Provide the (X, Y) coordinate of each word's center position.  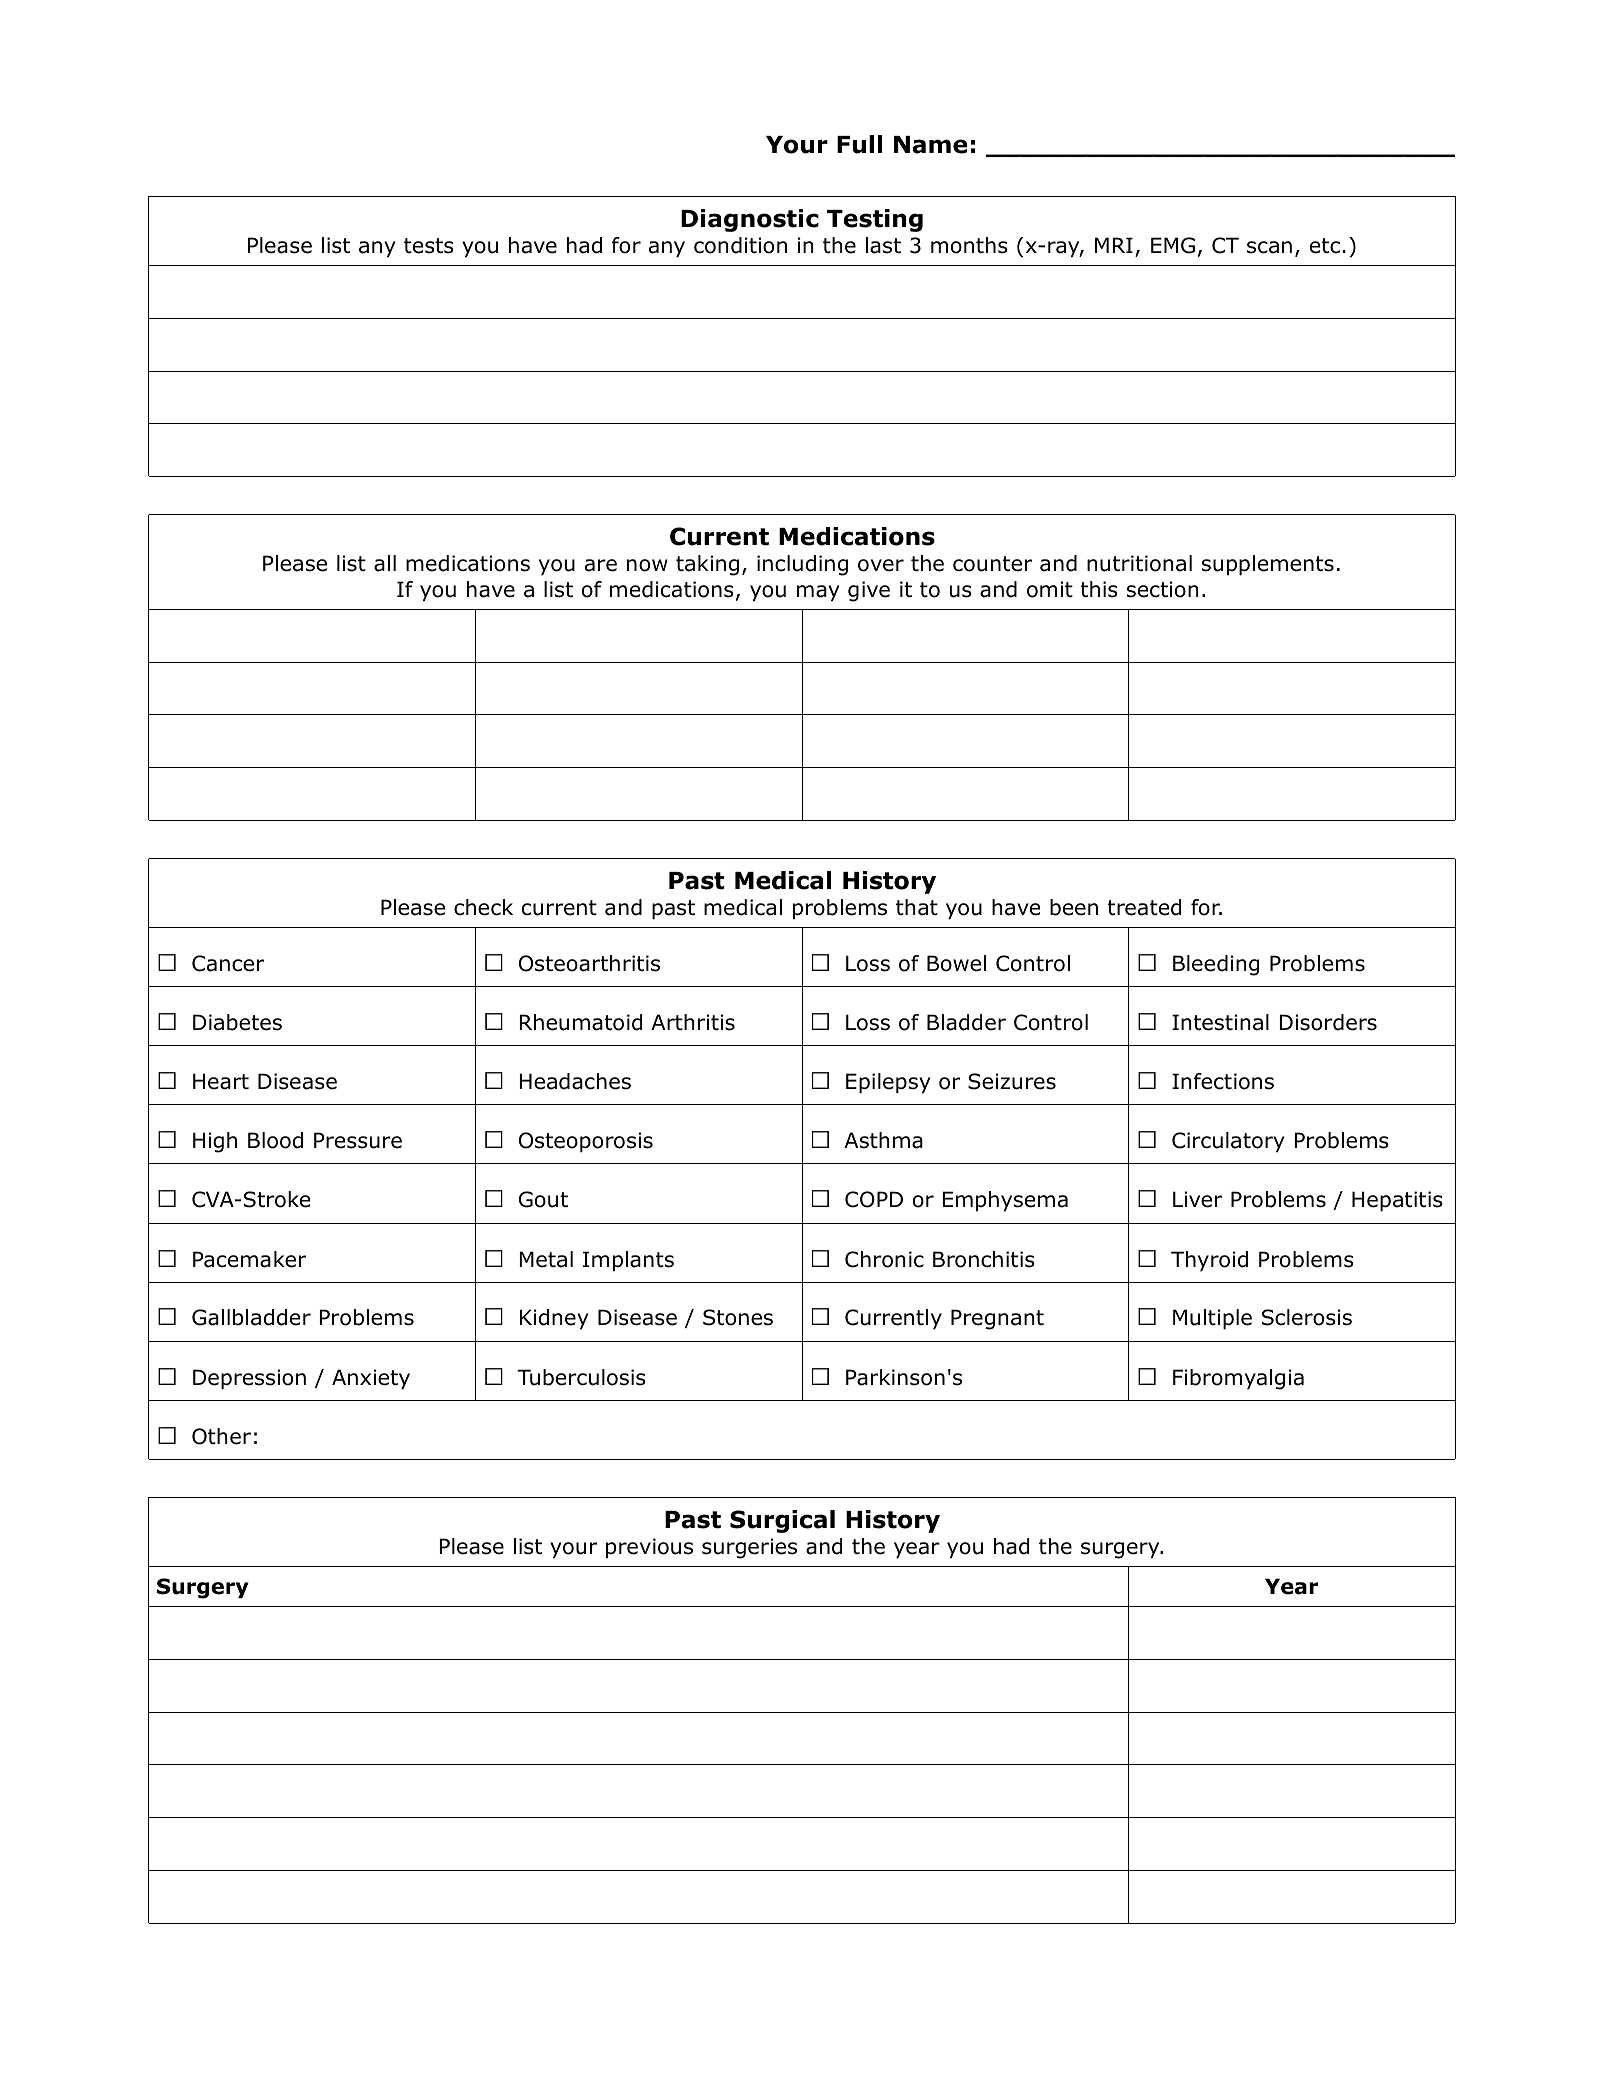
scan (1269, 247)
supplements (1268, 565)
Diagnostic (750, 220)
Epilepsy (888, 1083)
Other (221, 1436)
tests (429, 246)
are (601, 565)
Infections (1223, 1081)
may (818, 593)
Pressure (358, 1140)
